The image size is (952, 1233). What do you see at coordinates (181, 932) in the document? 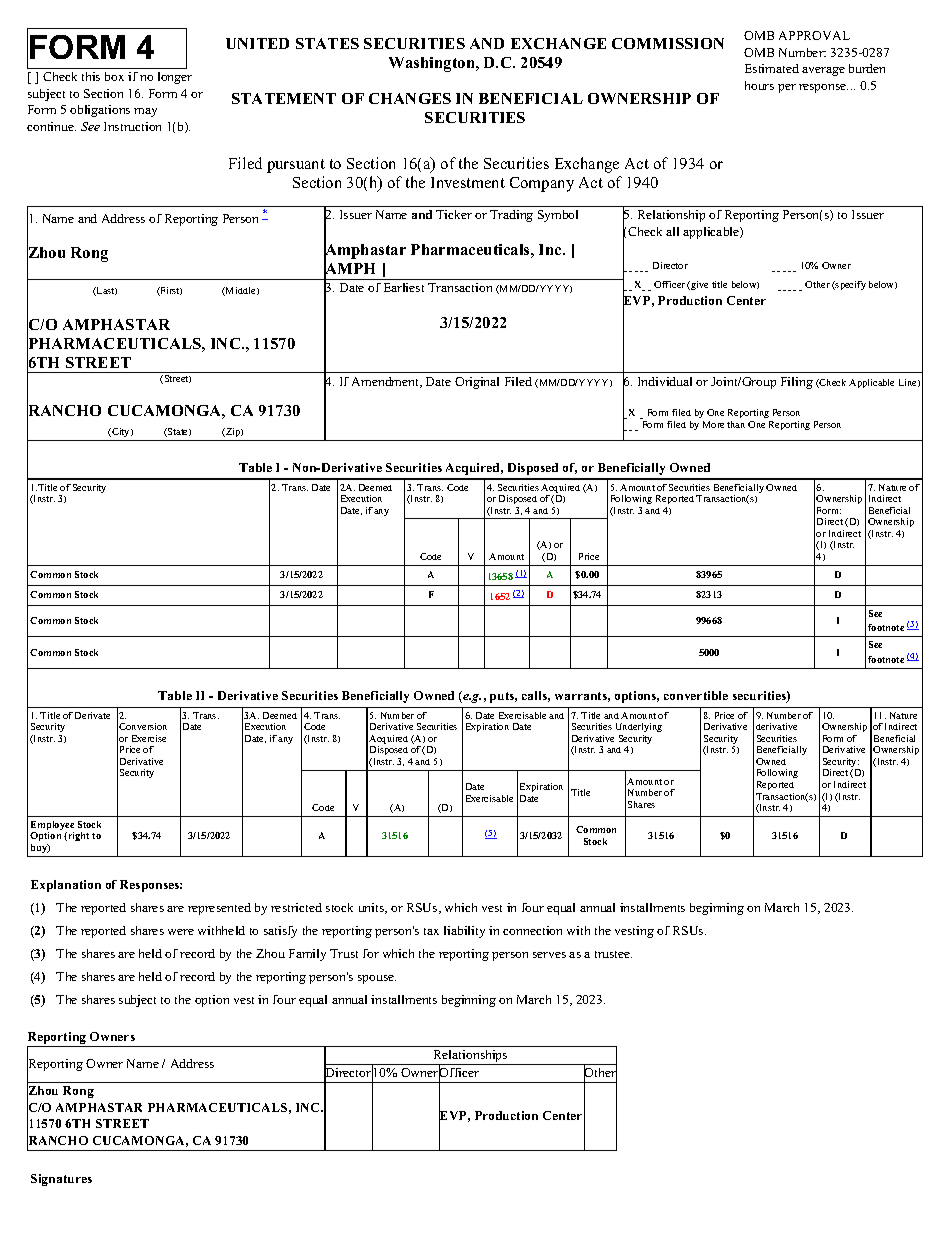
I see `were` at bounding box center [181, 932].
